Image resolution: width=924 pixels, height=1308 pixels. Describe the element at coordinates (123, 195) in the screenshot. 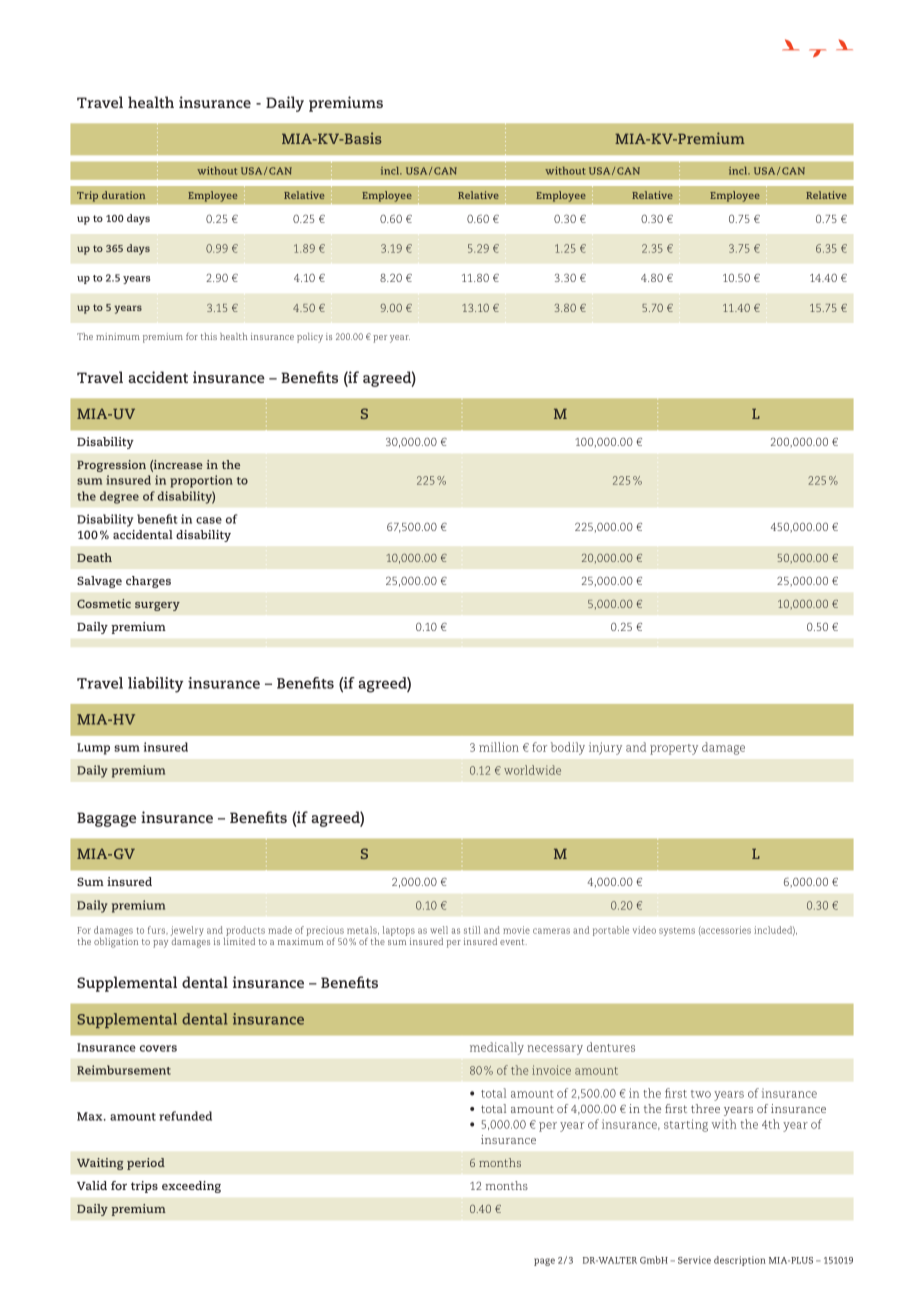

I see `duration` at that location.
